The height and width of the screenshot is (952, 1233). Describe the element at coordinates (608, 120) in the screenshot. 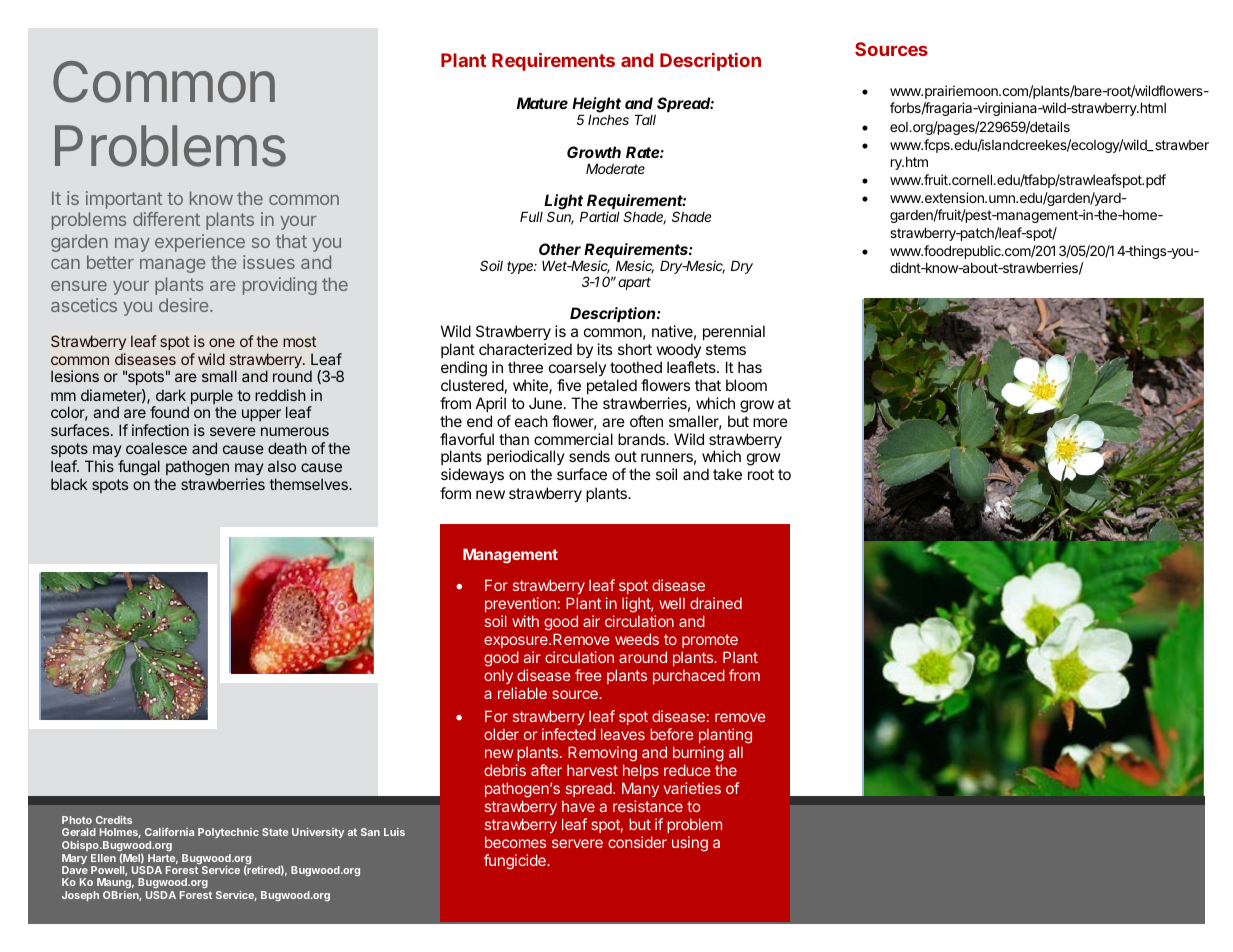

I see `Inches` at that location.
